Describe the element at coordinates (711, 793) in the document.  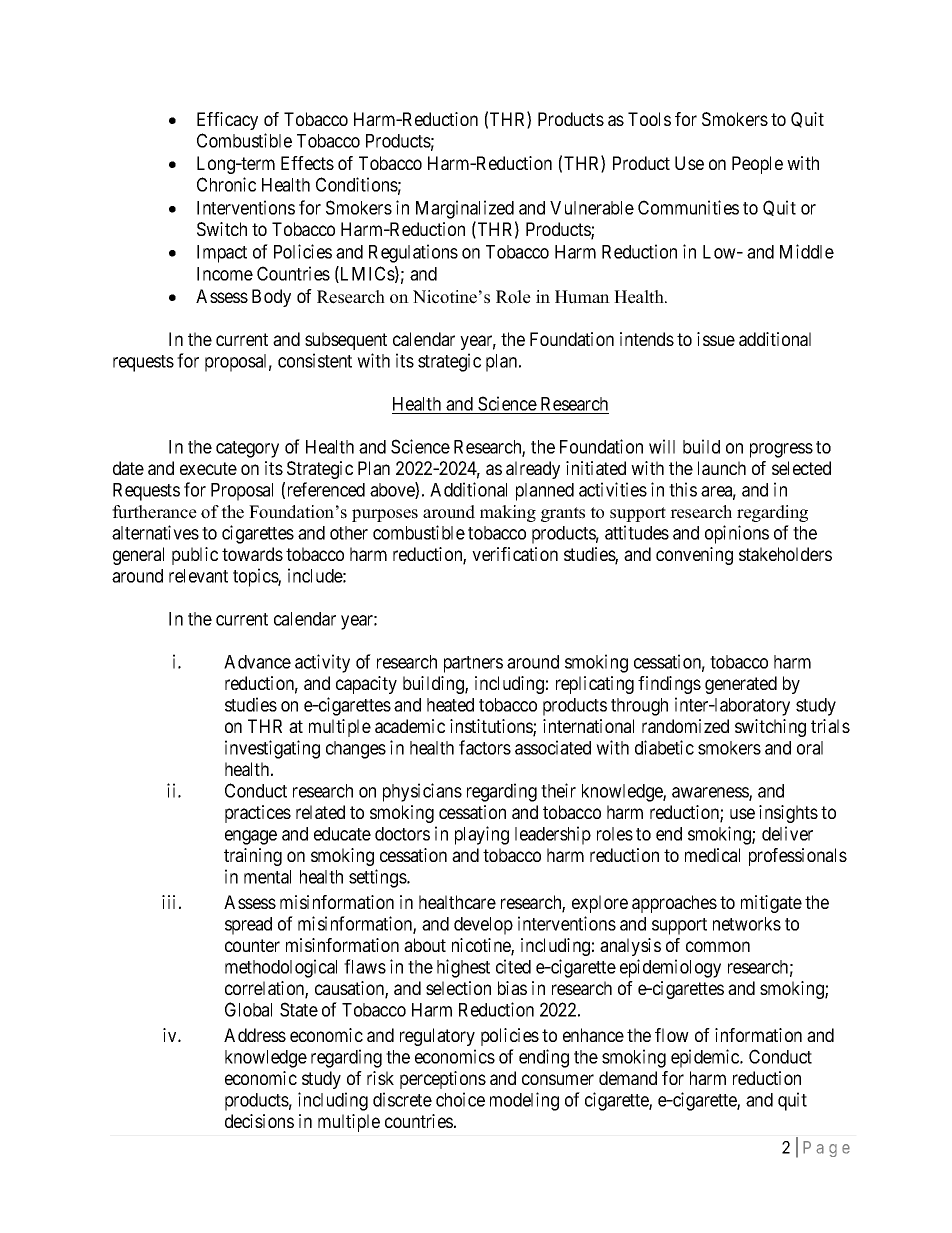
I see `awareness` at that location.
